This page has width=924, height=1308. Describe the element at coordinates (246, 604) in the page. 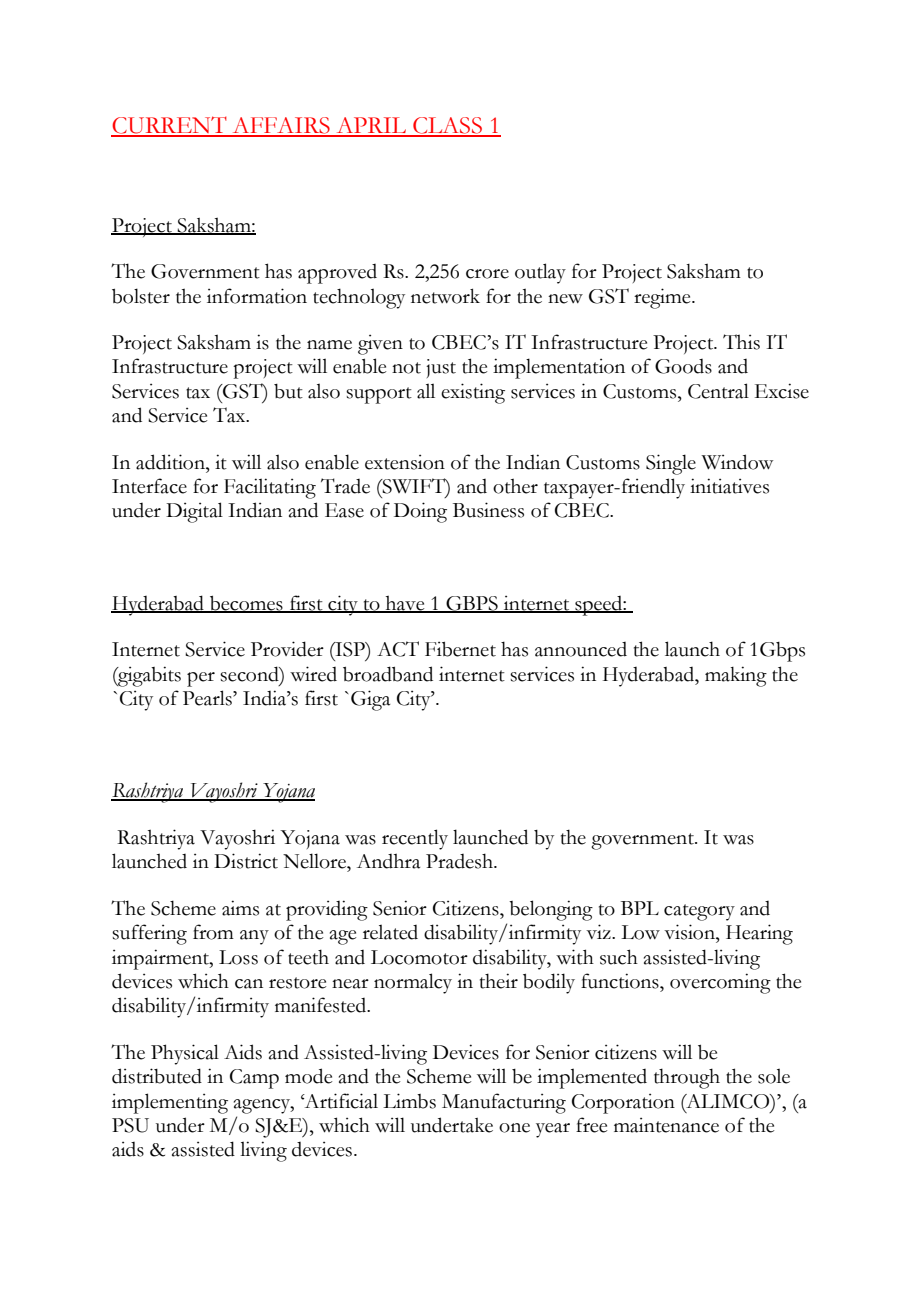

I see `becomes` at that location.
